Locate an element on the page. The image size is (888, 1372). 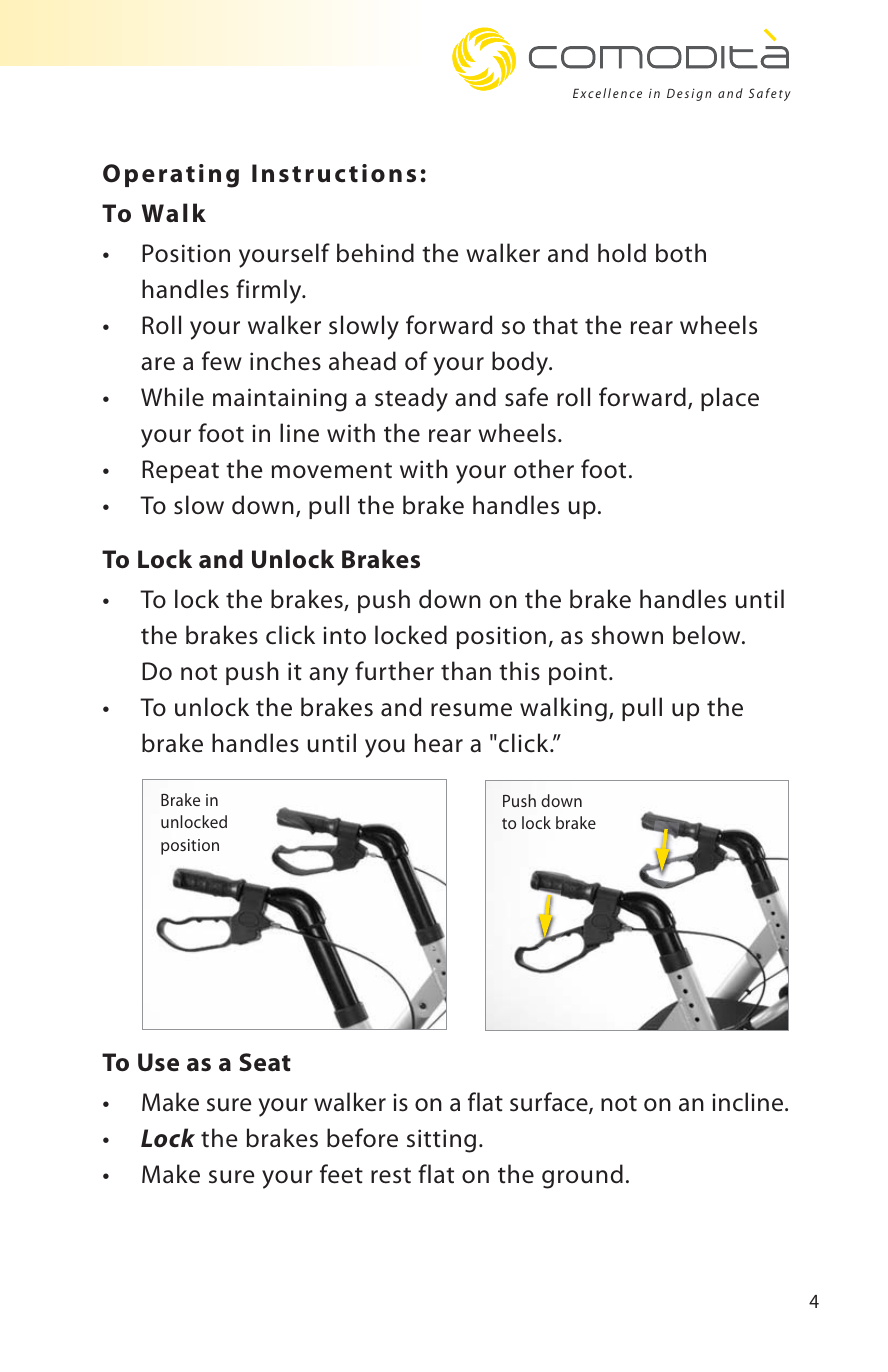
surface is located at coordinates (550, 1103).
